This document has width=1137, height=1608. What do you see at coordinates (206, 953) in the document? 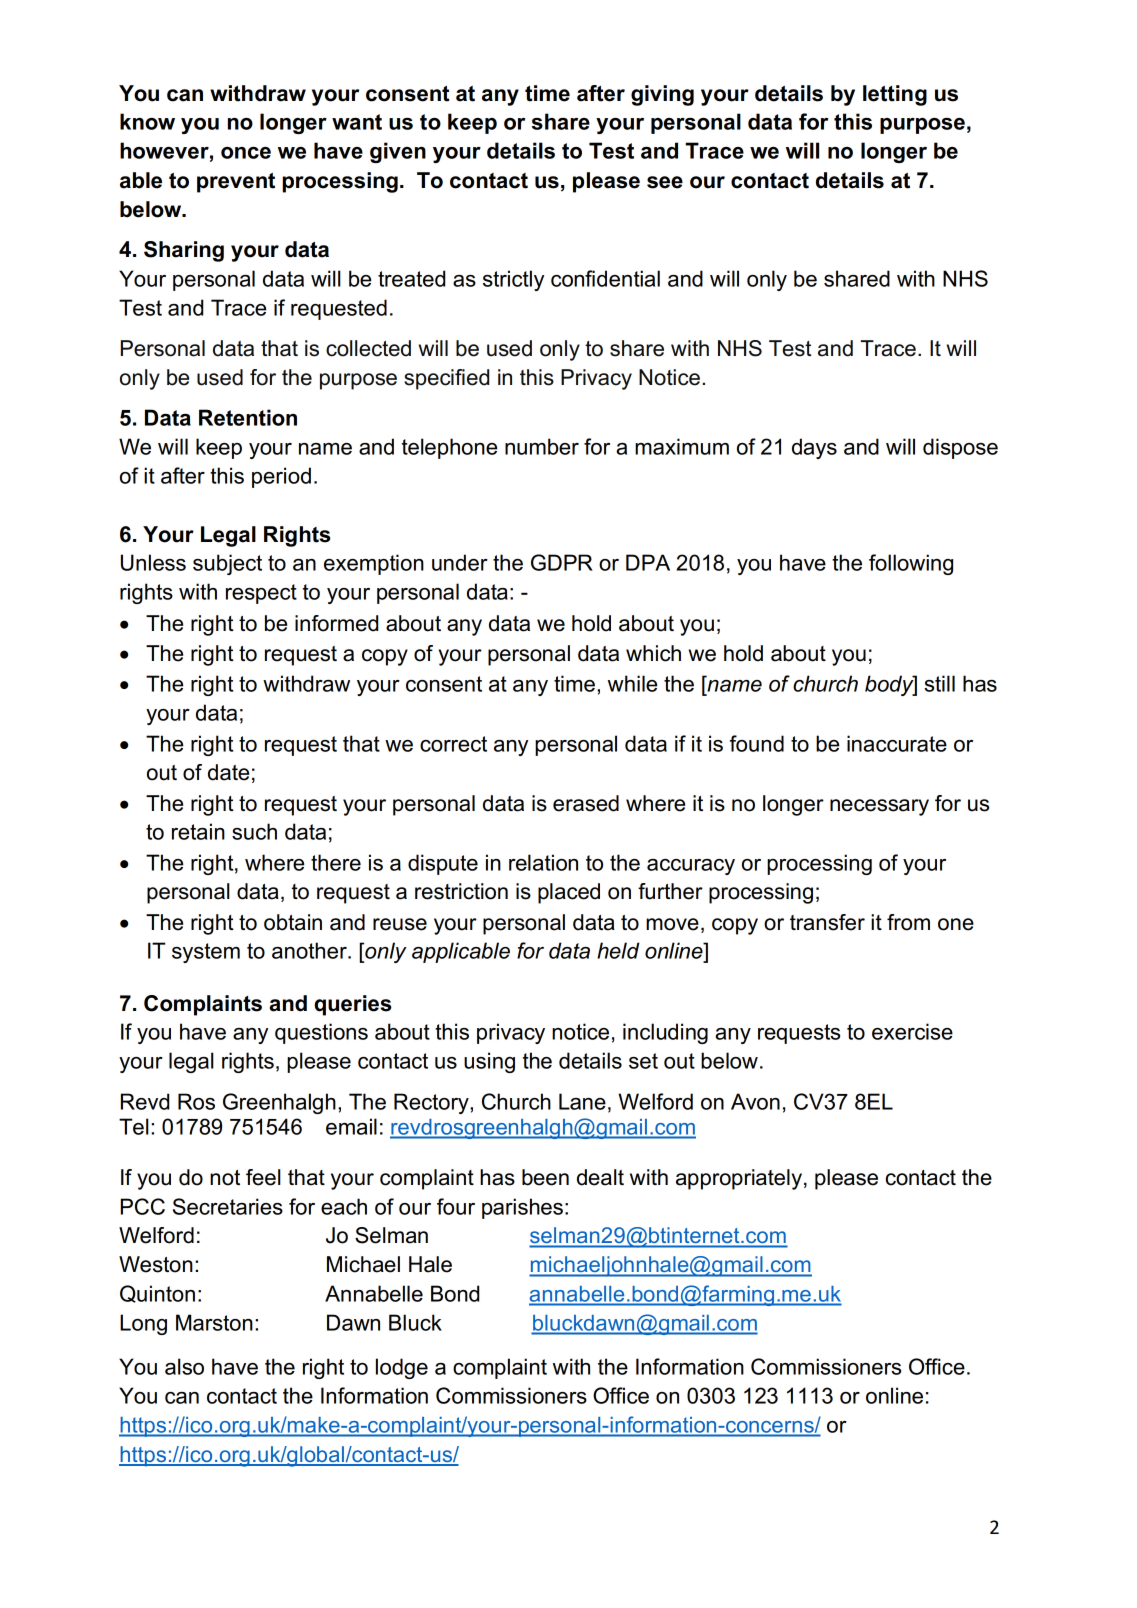
I see `system` at bounding box center [206, 953].
